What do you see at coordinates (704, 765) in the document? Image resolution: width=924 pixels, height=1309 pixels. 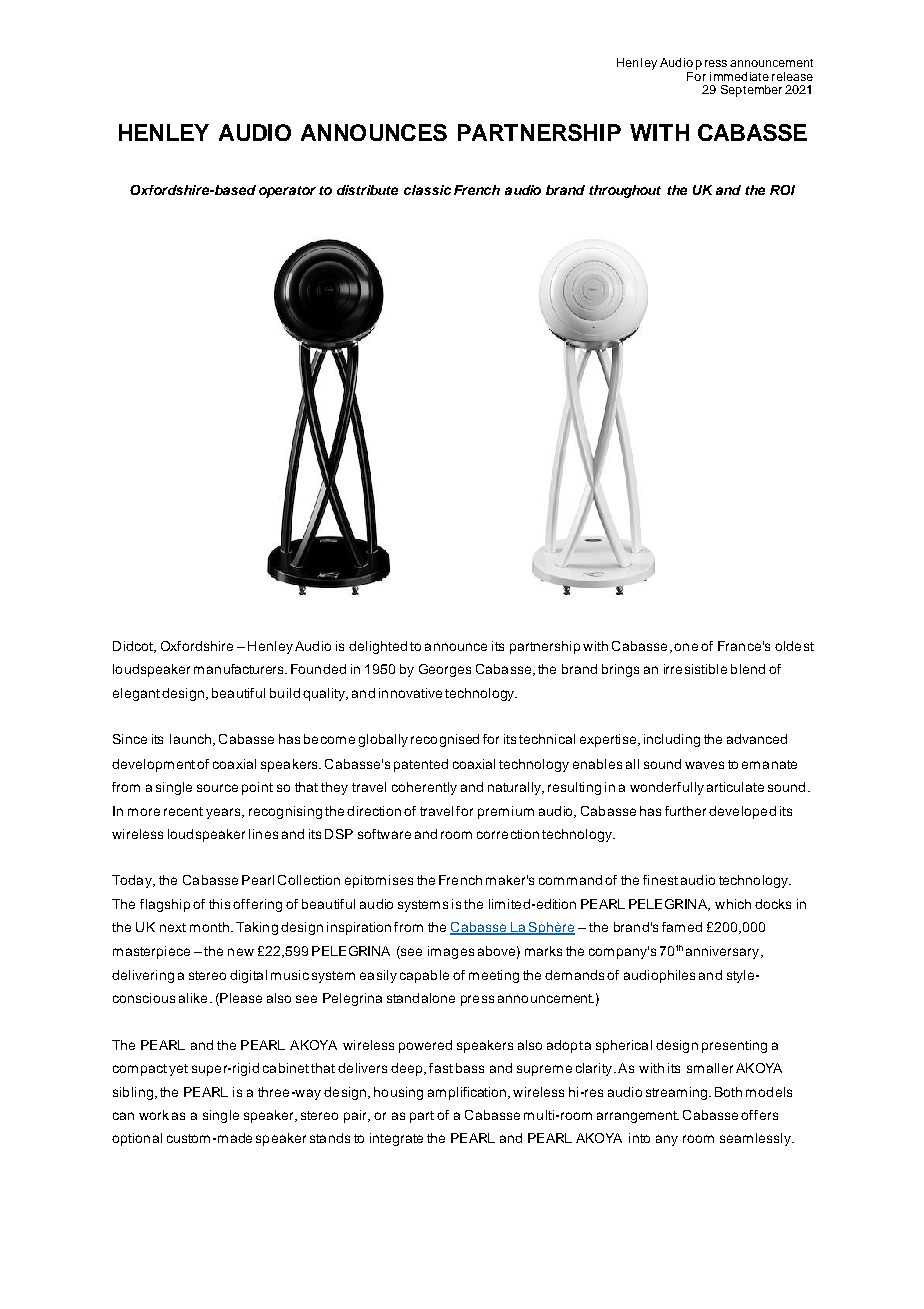 I see `waves` at bounding box center [704, 765].
